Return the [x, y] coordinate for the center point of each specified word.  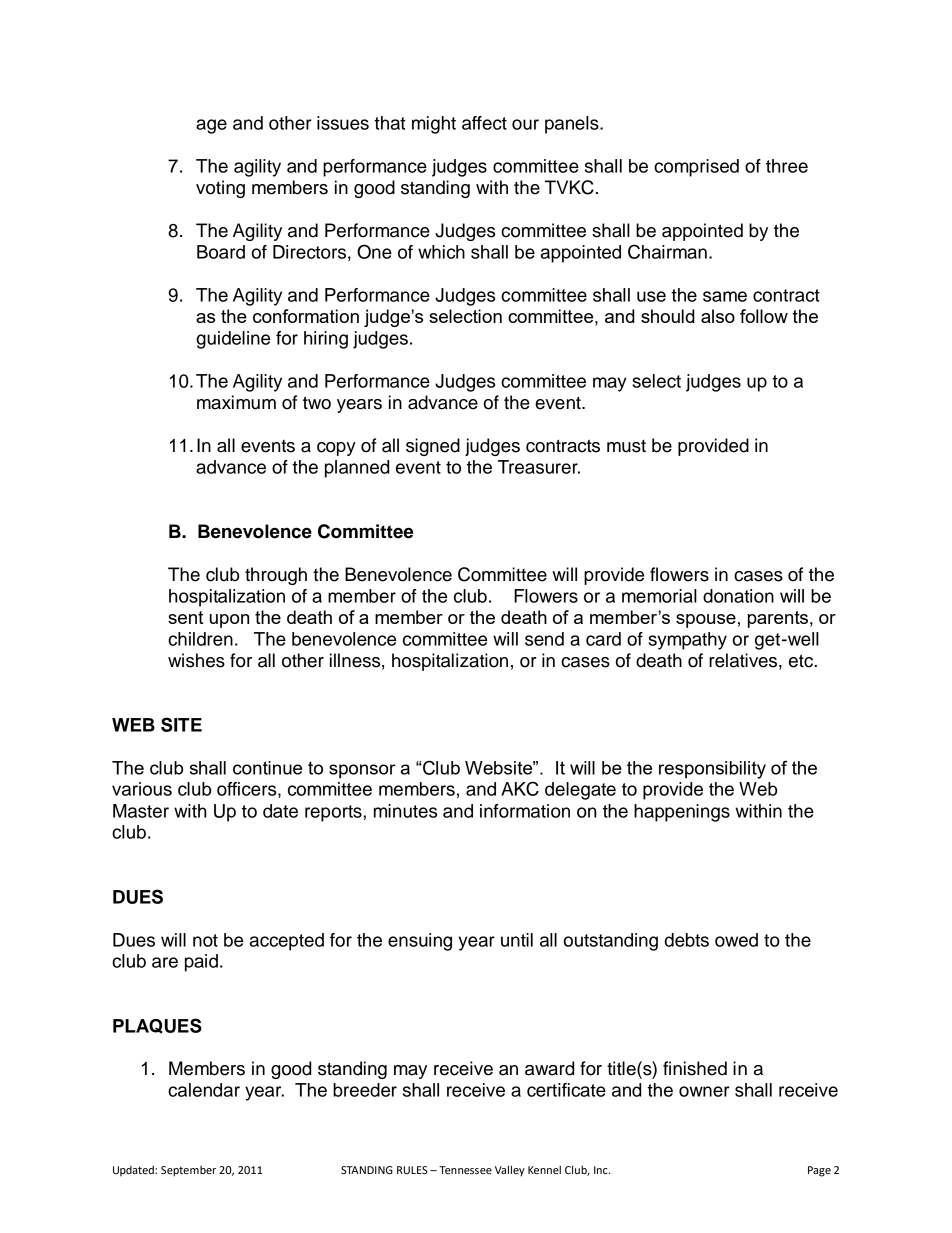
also [718, 316]
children [200, 639]
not [205, 940]
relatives [744, 660]
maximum [236, 402]
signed [433, 447]
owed [736, 940]
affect [484, 123]
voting [220, 189]
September [188, 1171]
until [517, 940]
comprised [696, 168]
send [544, 639]
